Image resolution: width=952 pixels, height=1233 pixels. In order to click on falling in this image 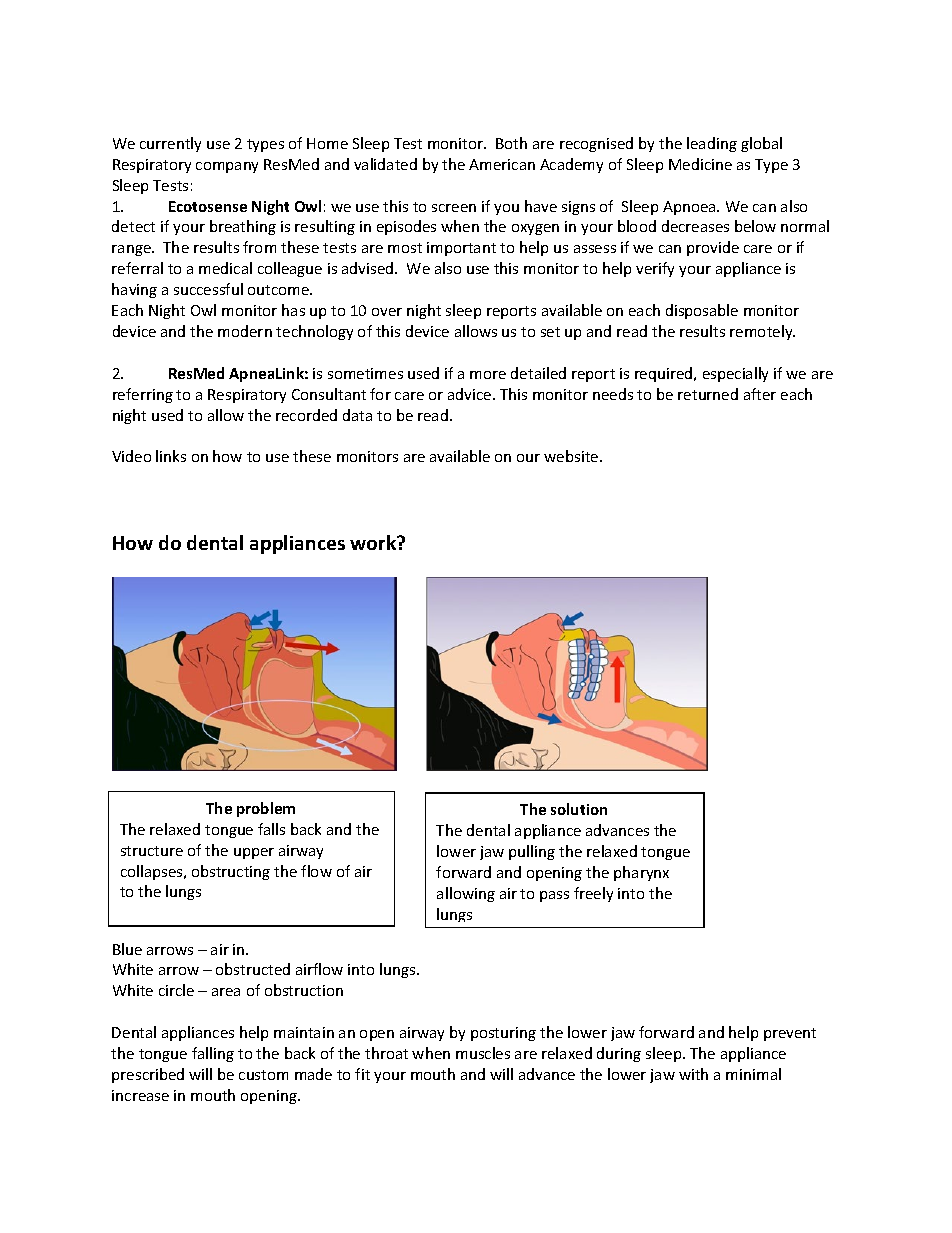, I will do `click(213, 1054)`.
